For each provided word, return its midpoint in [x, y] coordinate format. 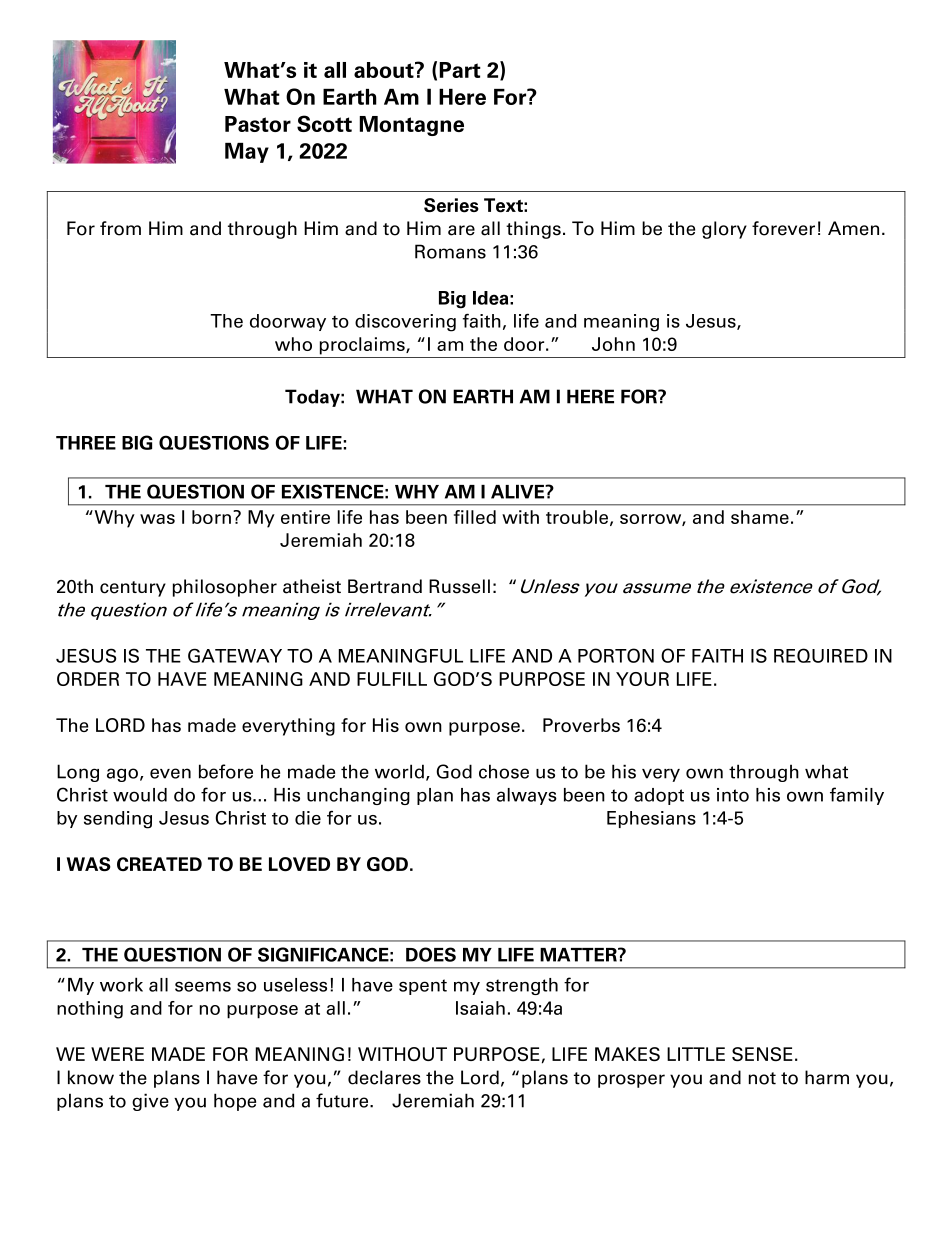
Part [460, 70]
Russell [459, 586]
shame [760, 517]
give [150, 1102]
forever [783, 228]
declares [384, 1077]
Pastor [258, 124]
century [133, 589]
